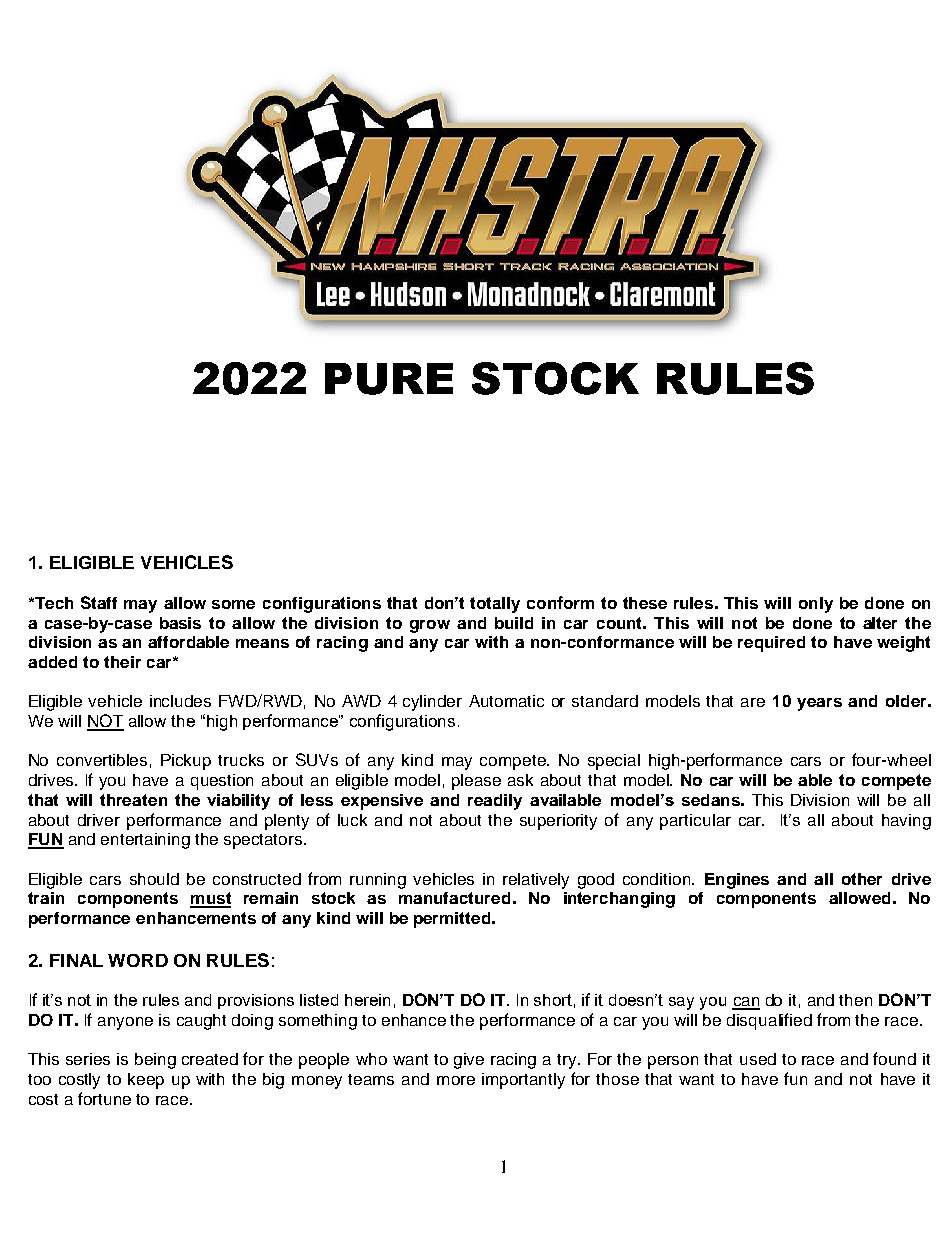 The width and height of the image is (952, 1233). I want to click on years, so click(819, 704).
